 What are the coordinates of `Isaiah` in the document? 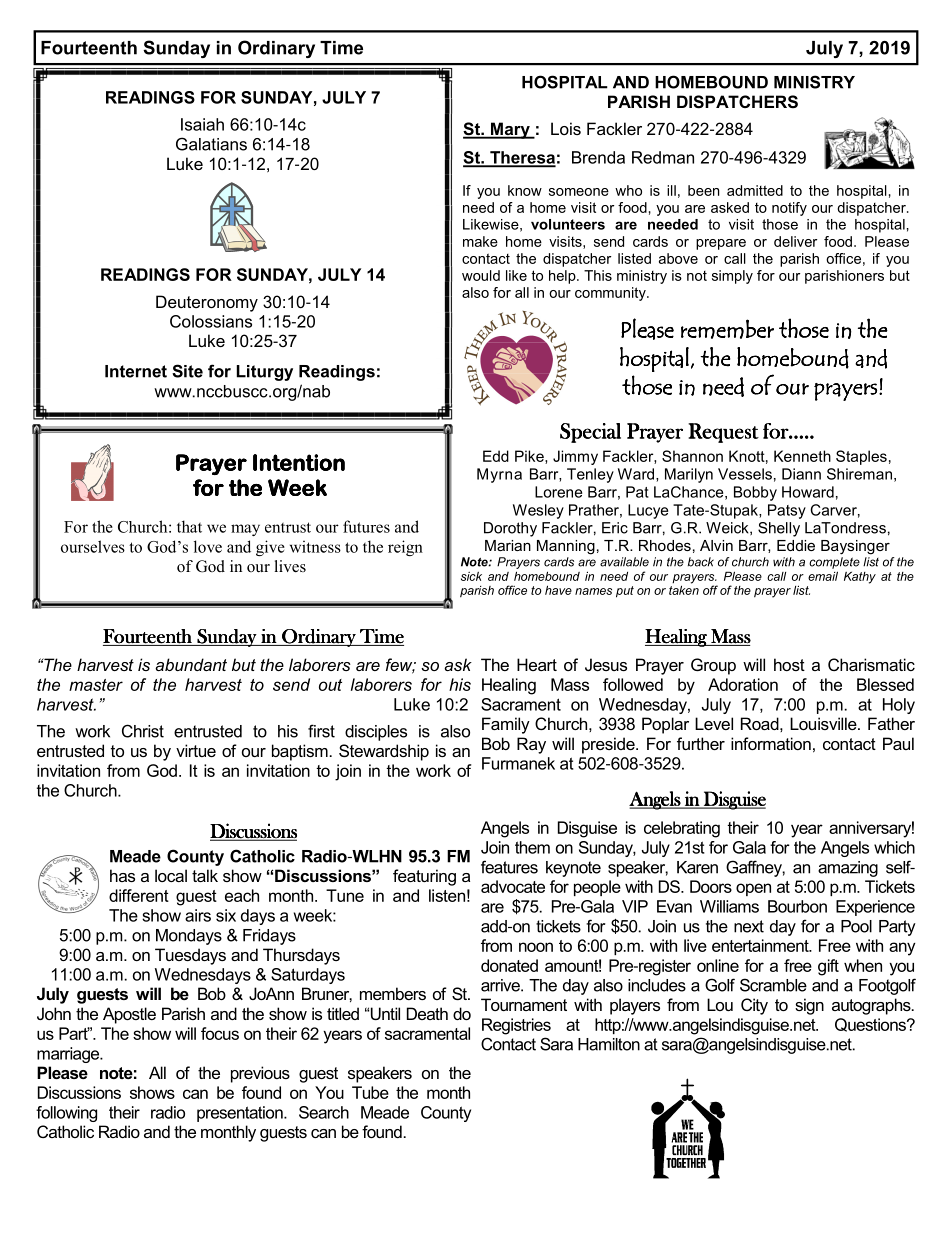 It's located at (202, 124).
